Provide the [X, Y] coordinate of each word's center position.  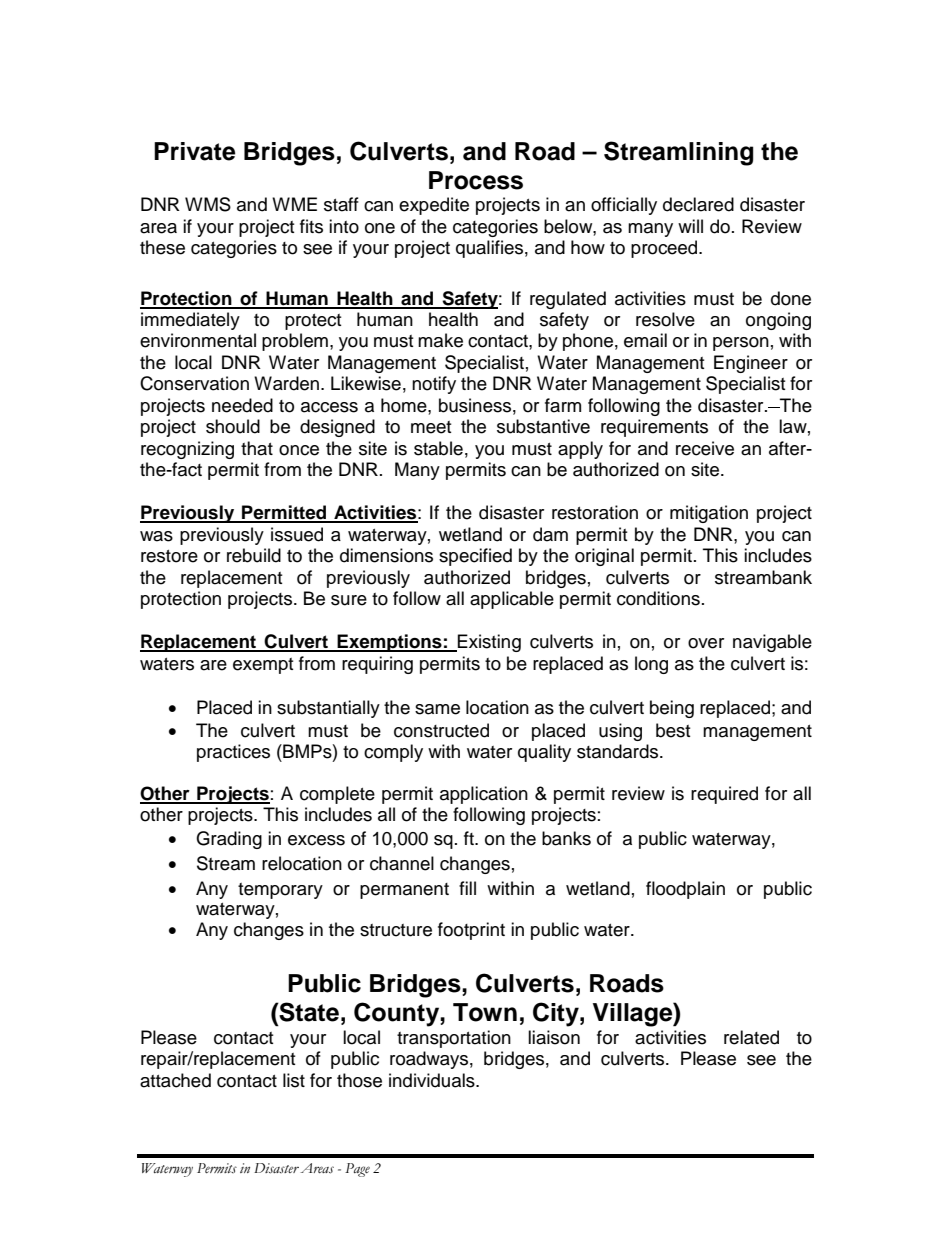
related [751, 1037]
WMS [208, 204]
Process [476, 180]
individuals [433, 1080]
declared [698, 204]
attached [175, 1080]
